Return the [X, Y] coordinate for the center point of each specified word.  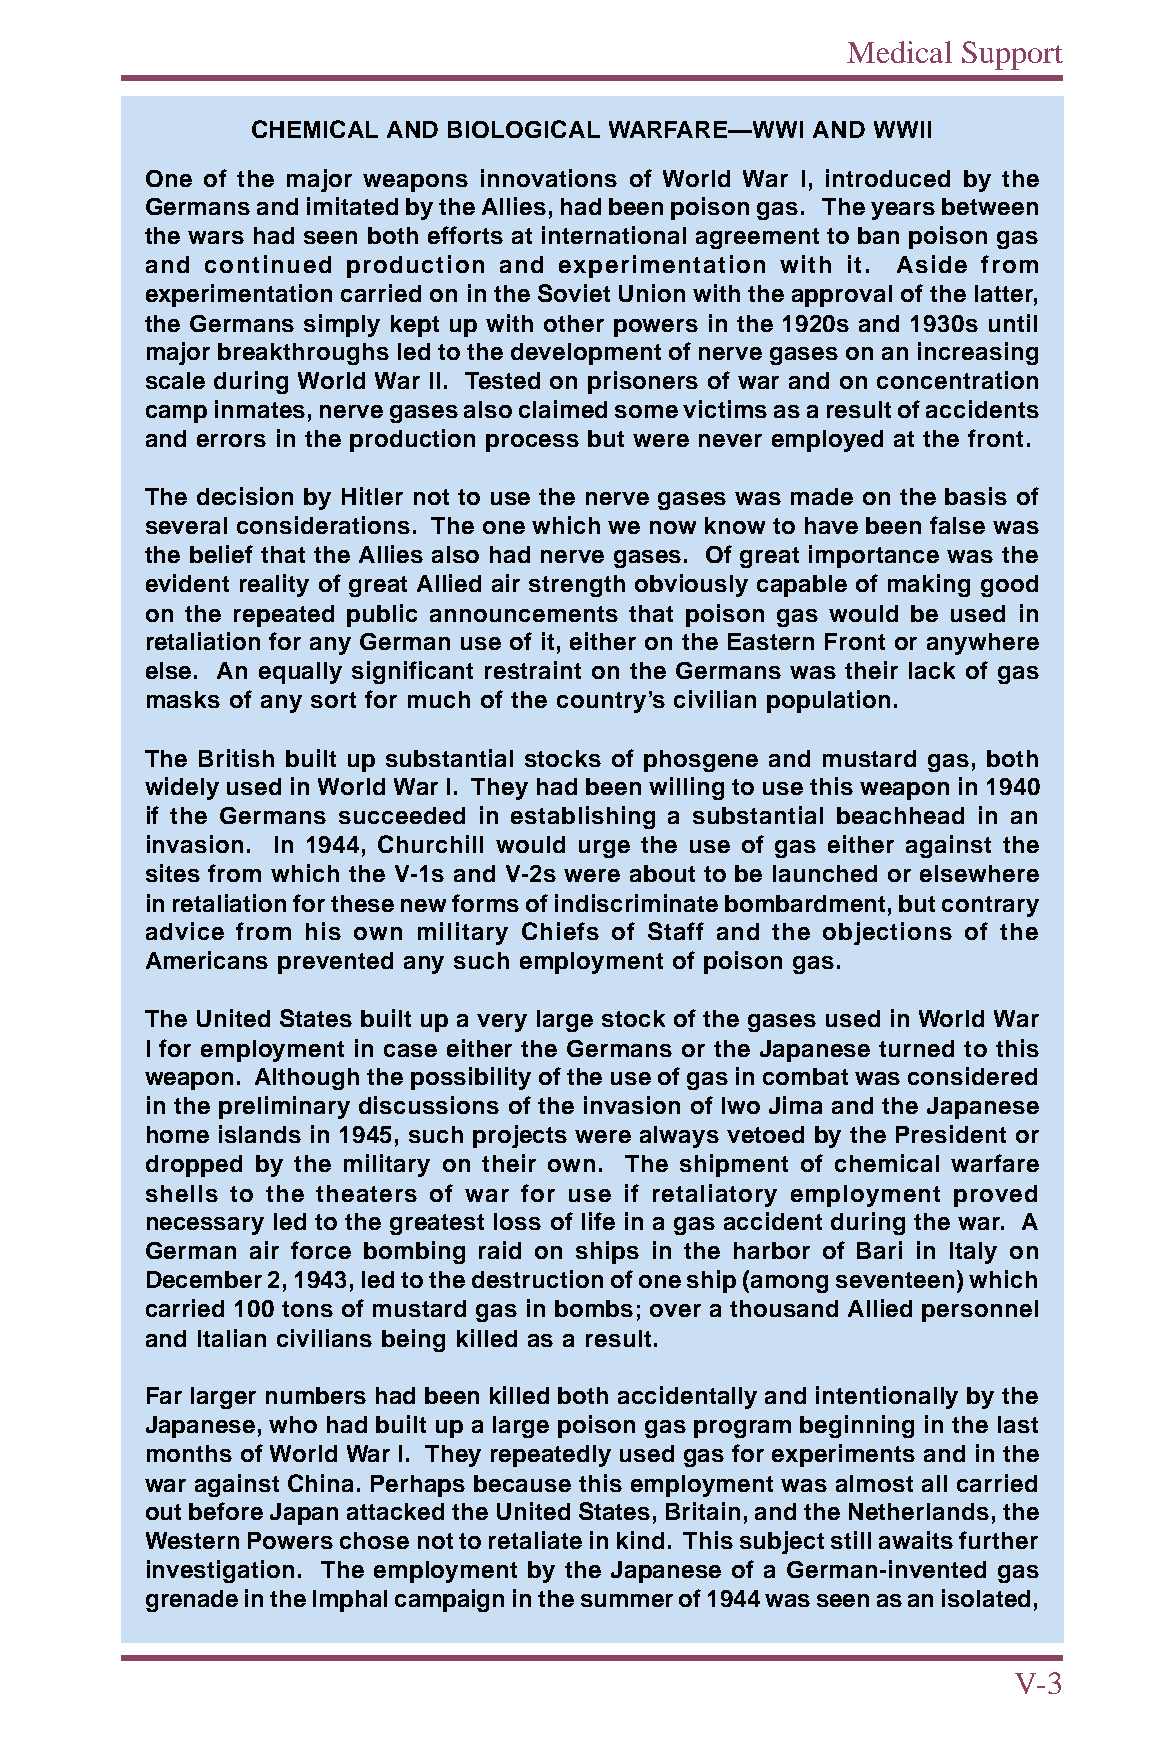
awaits [916, 1540]
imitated [352, 206]
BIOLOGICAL [524, 129]
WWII [902, 129]
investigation [220, 1571]
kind [640, 1540]
